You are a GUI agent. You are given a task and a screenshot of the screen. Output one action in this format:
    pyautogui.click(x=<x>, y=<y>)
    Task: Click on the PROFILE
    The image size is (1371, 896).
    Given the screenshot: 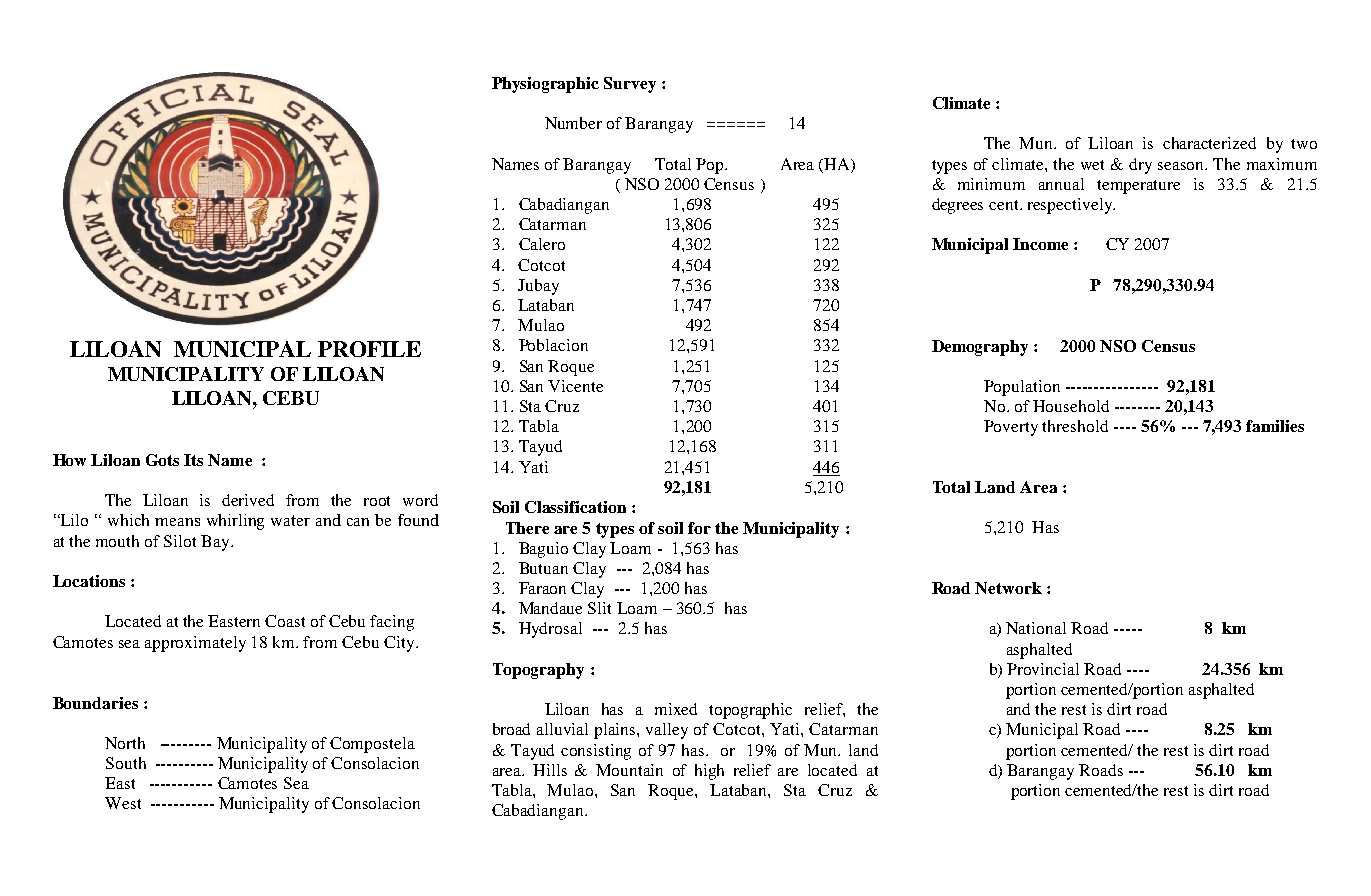 What is the action you would take?
    pyautogui.click(x=369, y=349)
